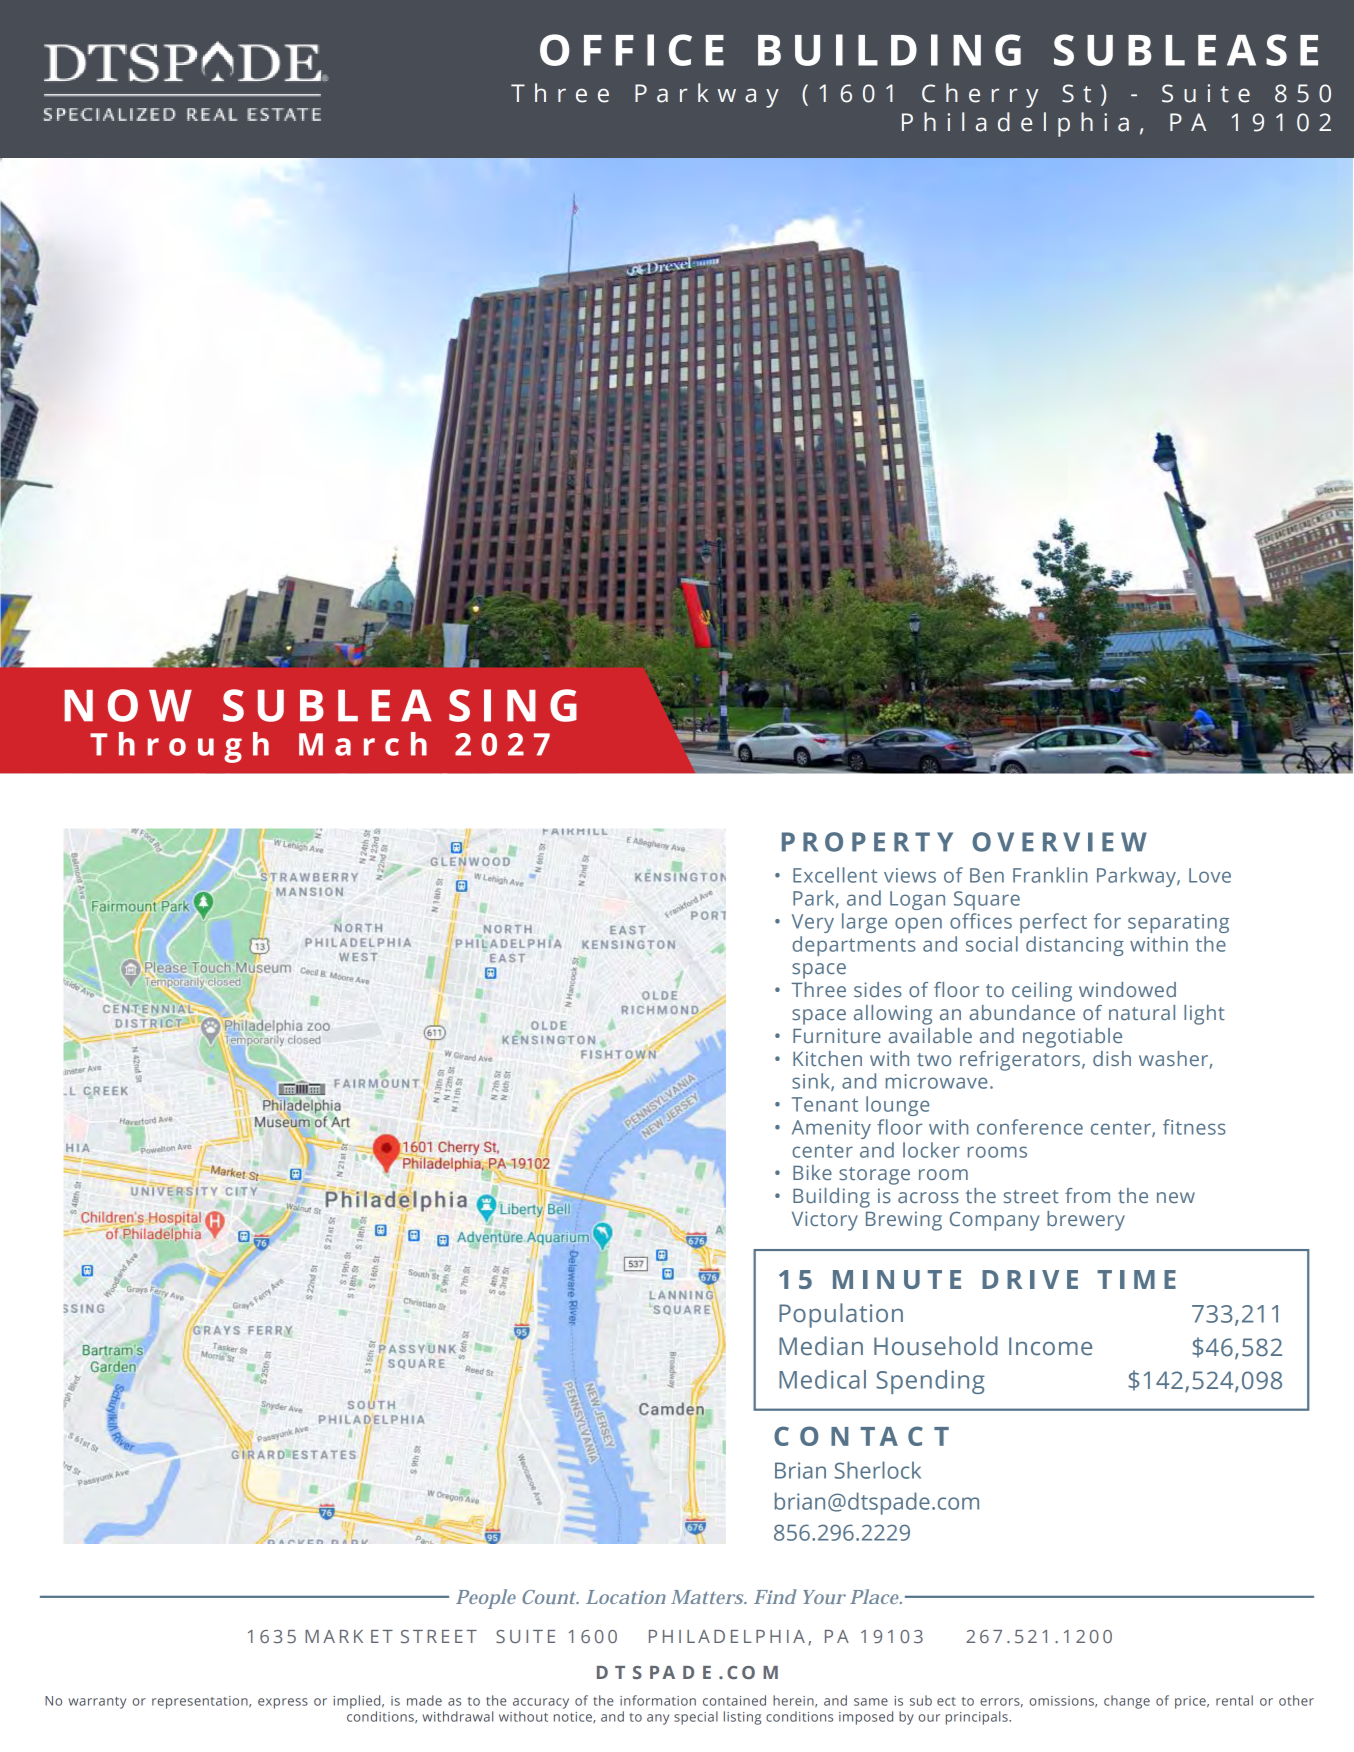 This screenshot has width=1354, height=1752. What do you see at coordinates (835, 875) in the screenshot?
I see `Excellent` at bounding box center [835, 875].
